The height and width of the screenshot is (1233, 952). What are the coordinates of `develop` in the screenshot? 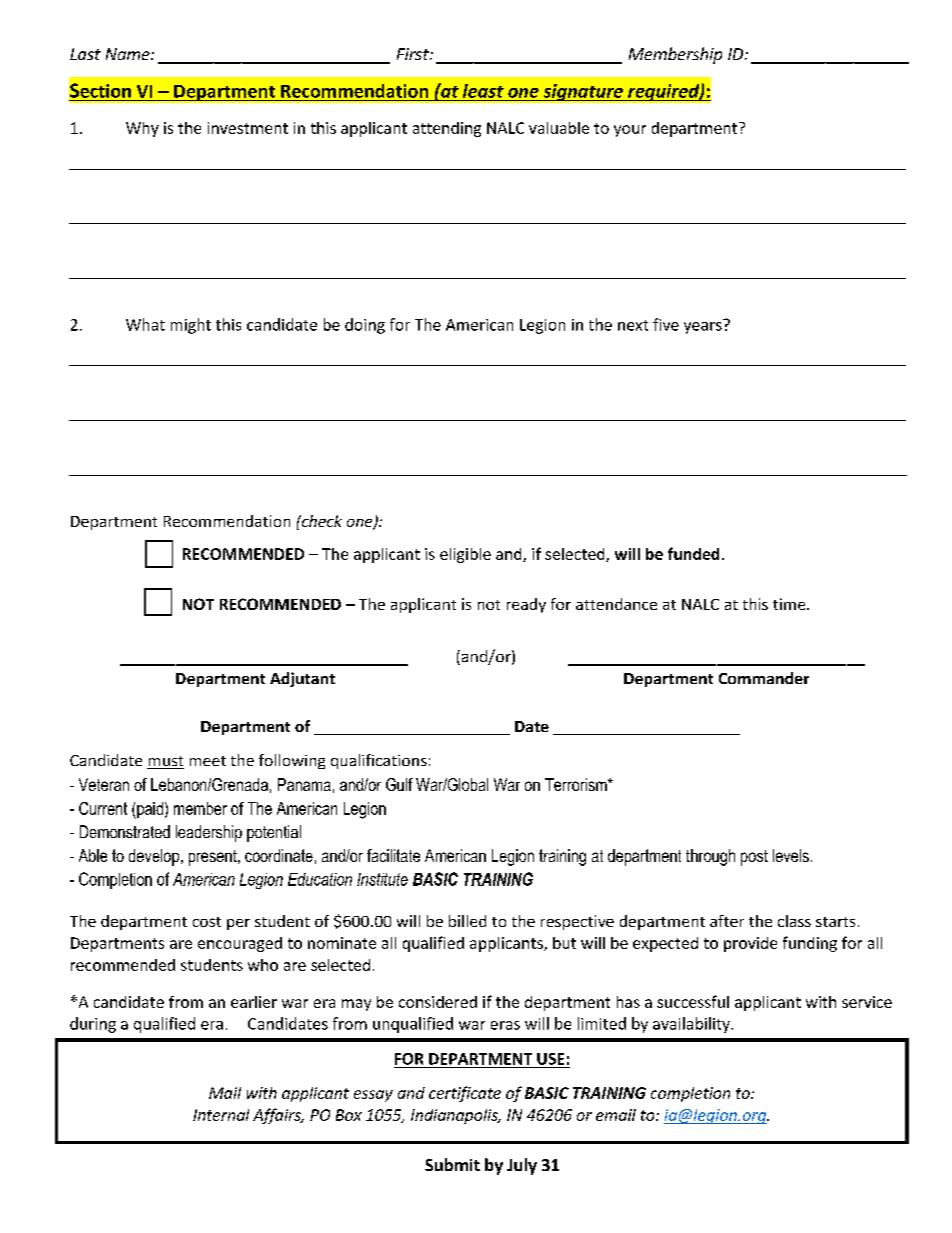 It's located at (155, 857).
